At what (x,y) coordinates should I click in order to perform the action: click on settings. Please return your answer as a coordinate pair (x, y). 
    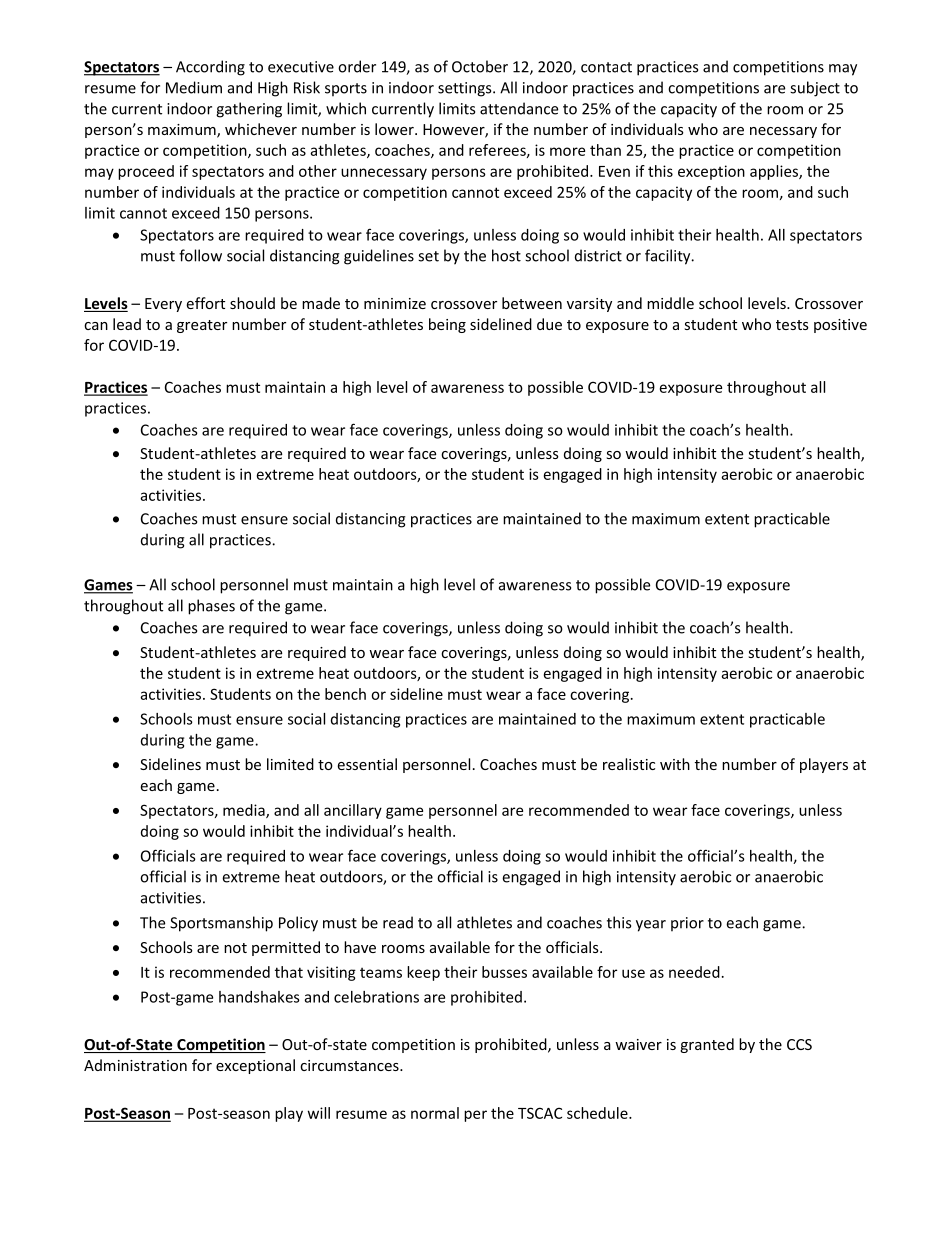
    Looking at the image, I should click on (466, 89).
